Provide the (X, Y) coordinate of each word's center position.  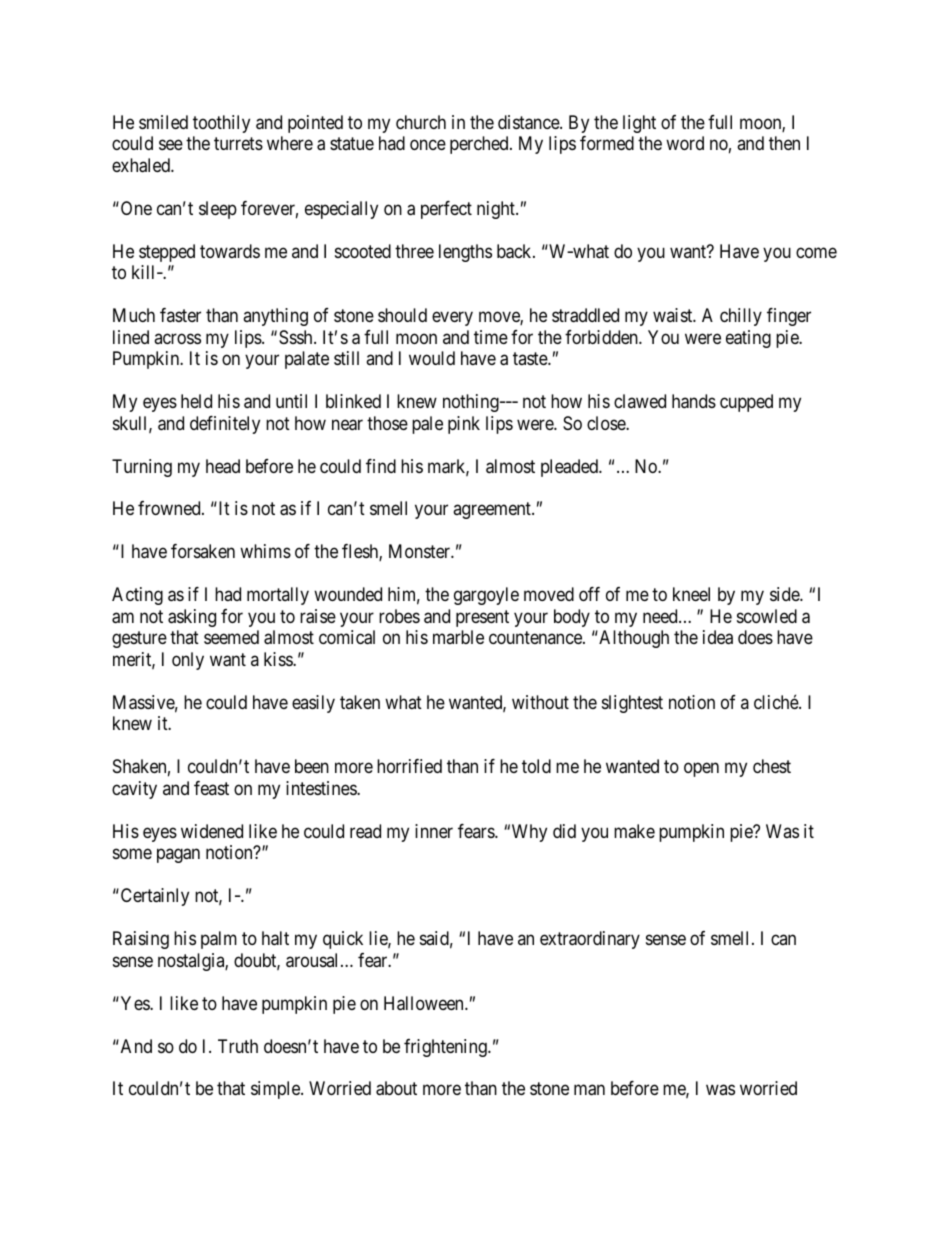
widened (212, 831)
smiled (163, 122)
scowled (767, 616)
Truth (238, 1046)
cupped (746, 403)
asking (192, 618)
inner (434, 831)
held (196, 401)
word (685, 143)
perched (480, 145)
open (701, 770)
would (432, 358)
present (482, 618)
